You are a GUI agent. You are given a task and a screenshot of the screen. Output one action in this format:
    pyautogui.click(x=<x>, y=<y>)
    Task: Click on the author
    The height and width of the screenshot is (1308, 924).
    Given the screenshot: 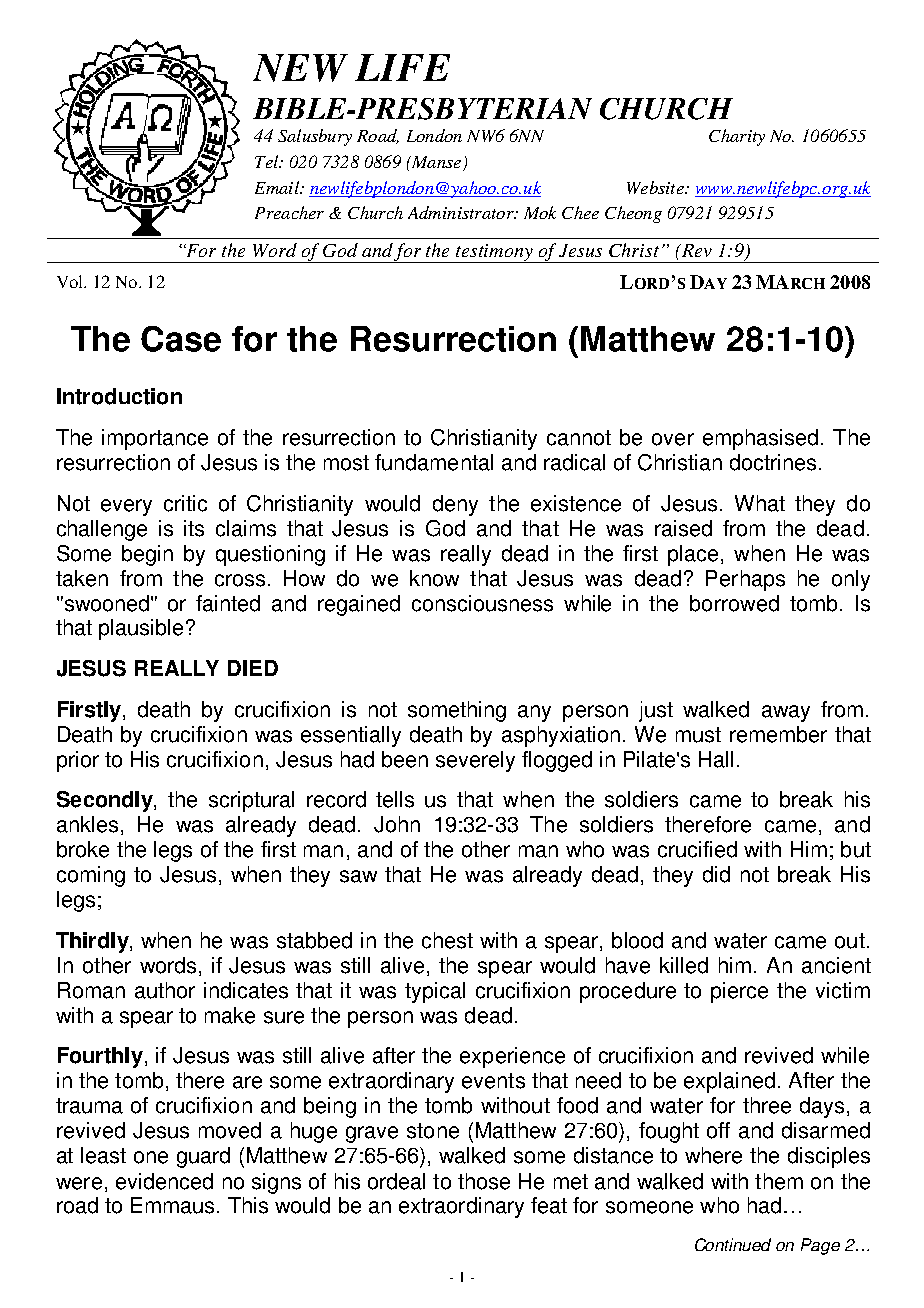 What is the action you would take?
    pyautogui.click(x=165, y=990)
